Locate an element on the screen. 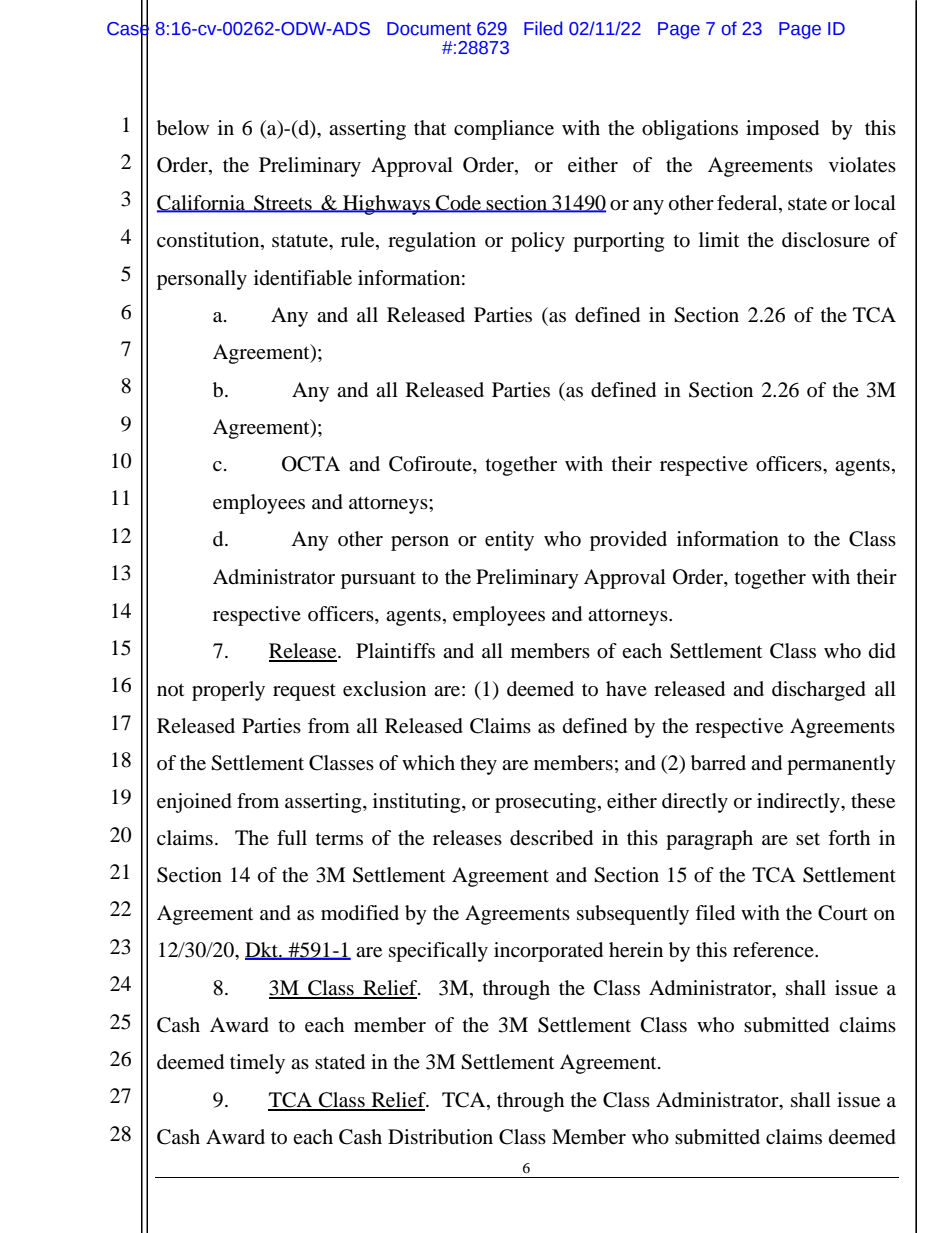  described is located at coordinates (551, 838).
